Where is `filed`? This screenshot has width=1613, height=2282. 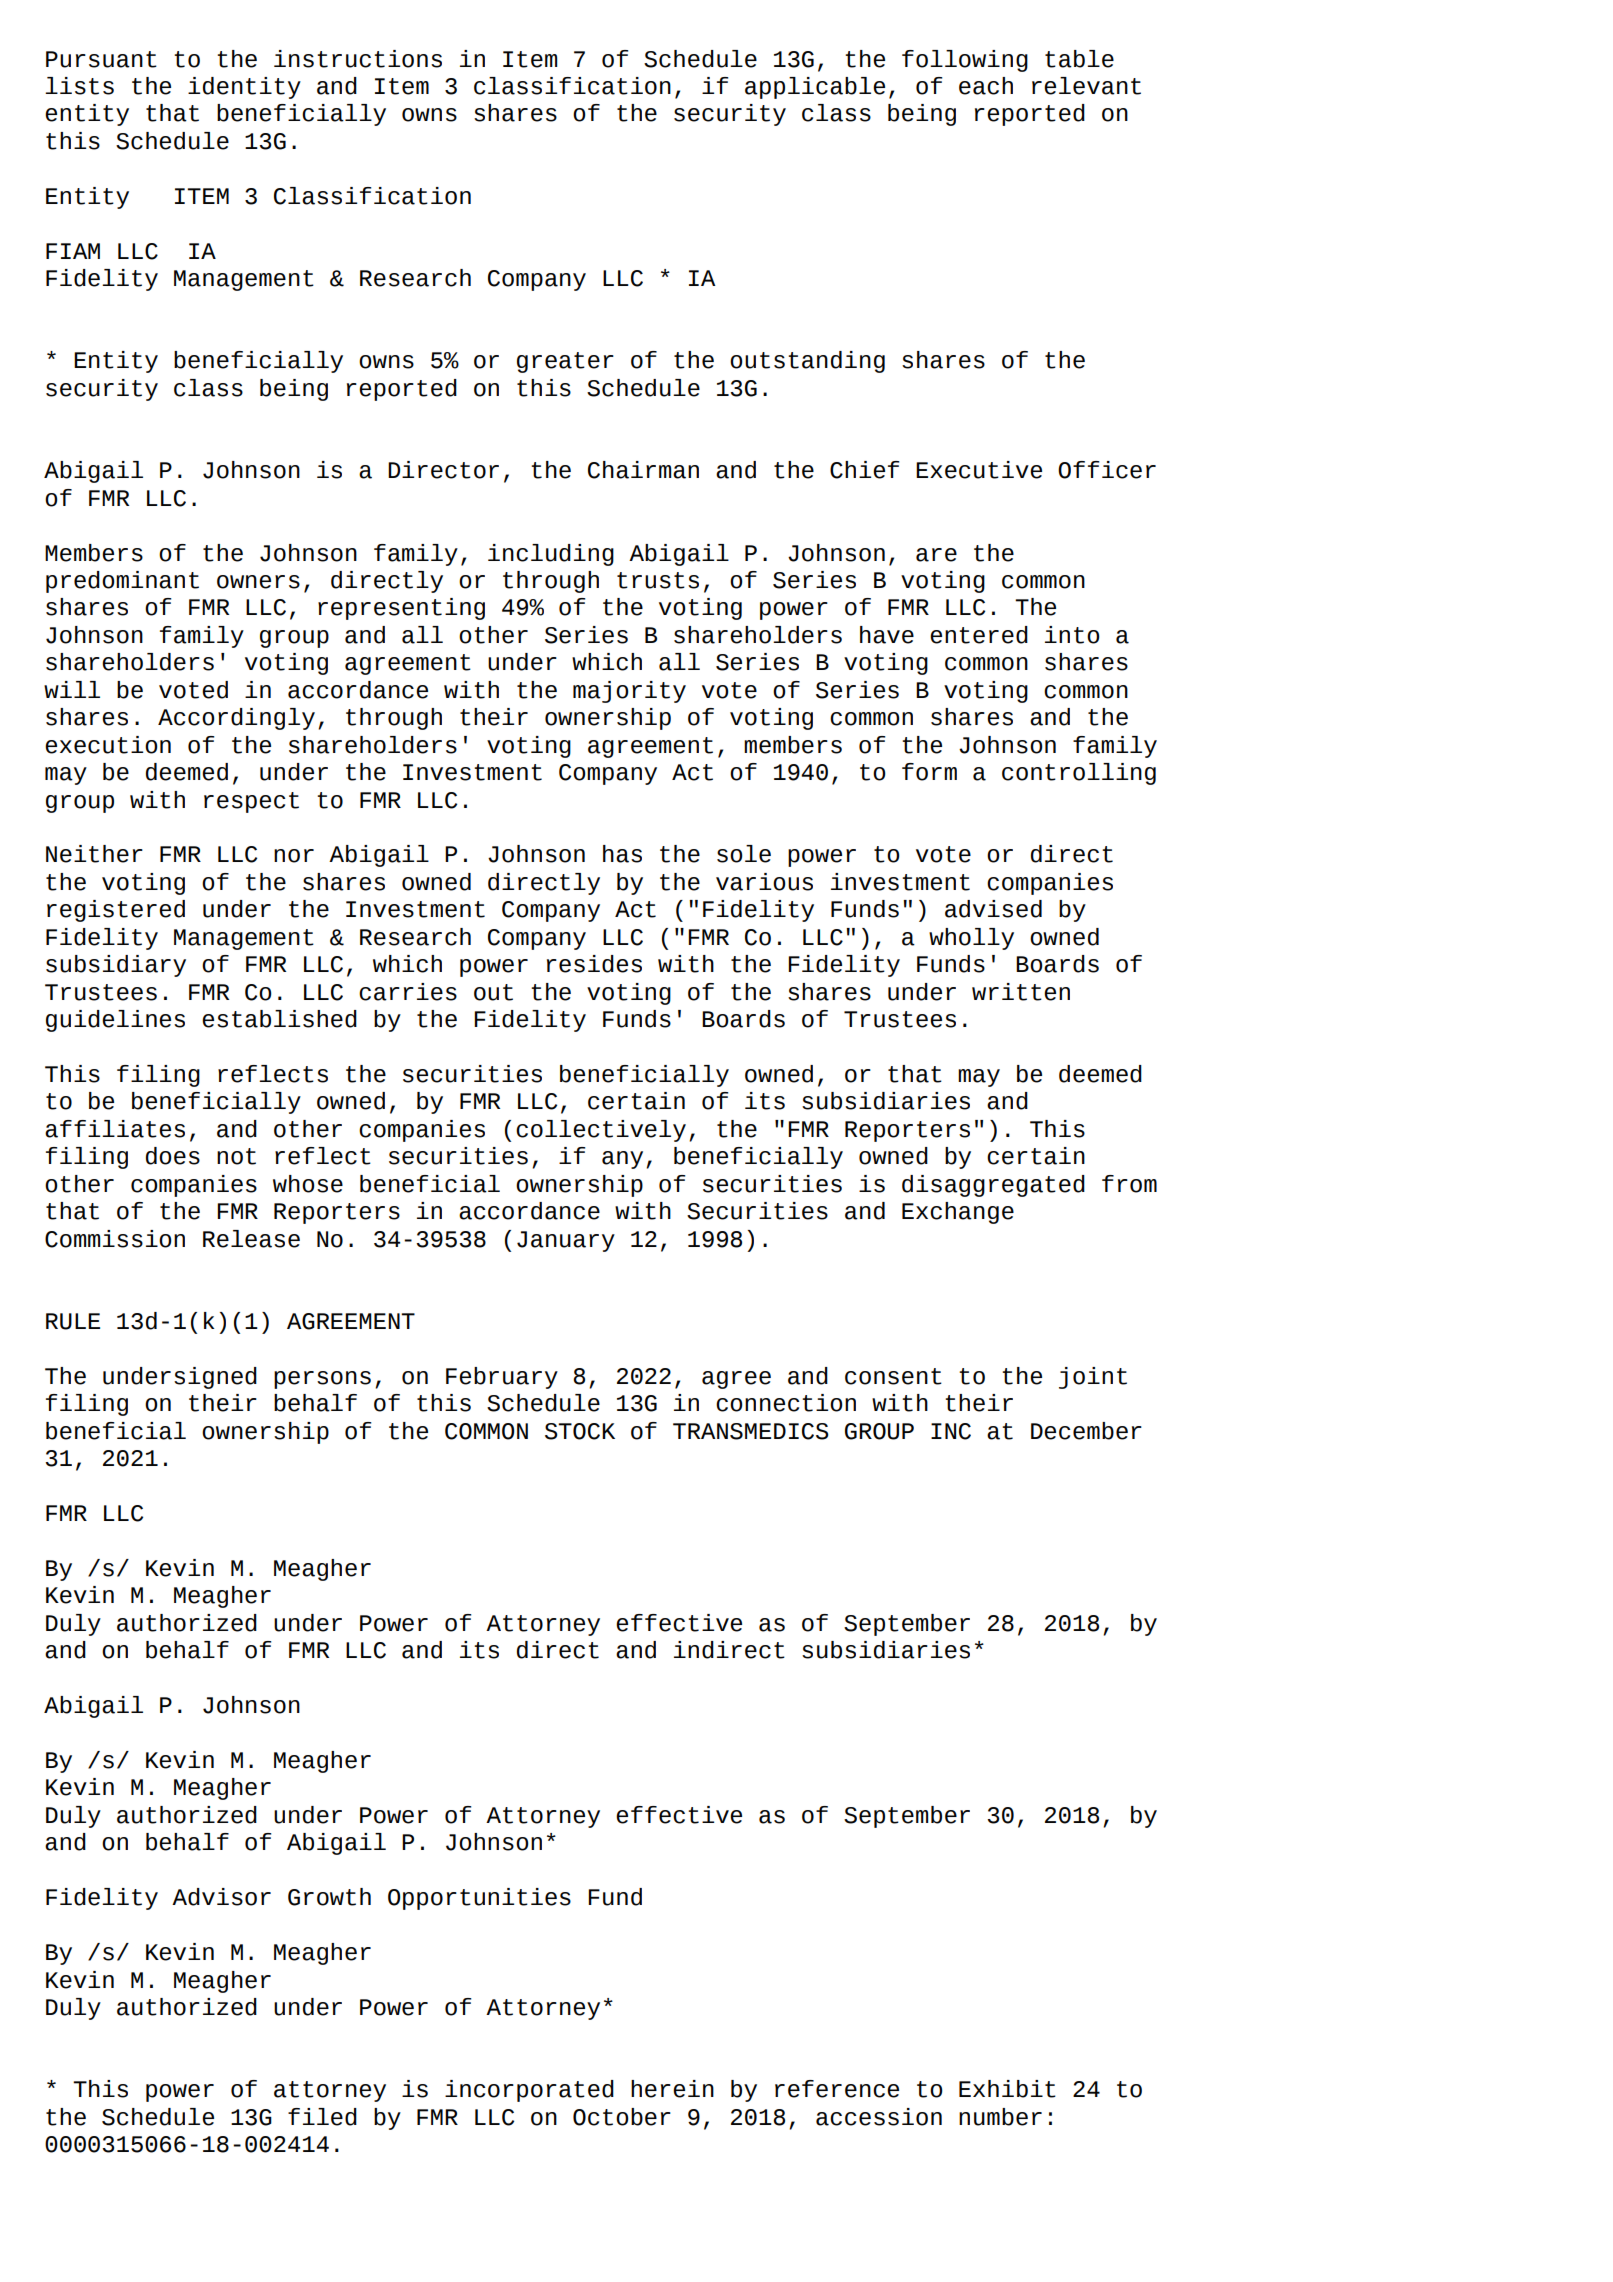
filed is located at coordinates (322, 2117).
